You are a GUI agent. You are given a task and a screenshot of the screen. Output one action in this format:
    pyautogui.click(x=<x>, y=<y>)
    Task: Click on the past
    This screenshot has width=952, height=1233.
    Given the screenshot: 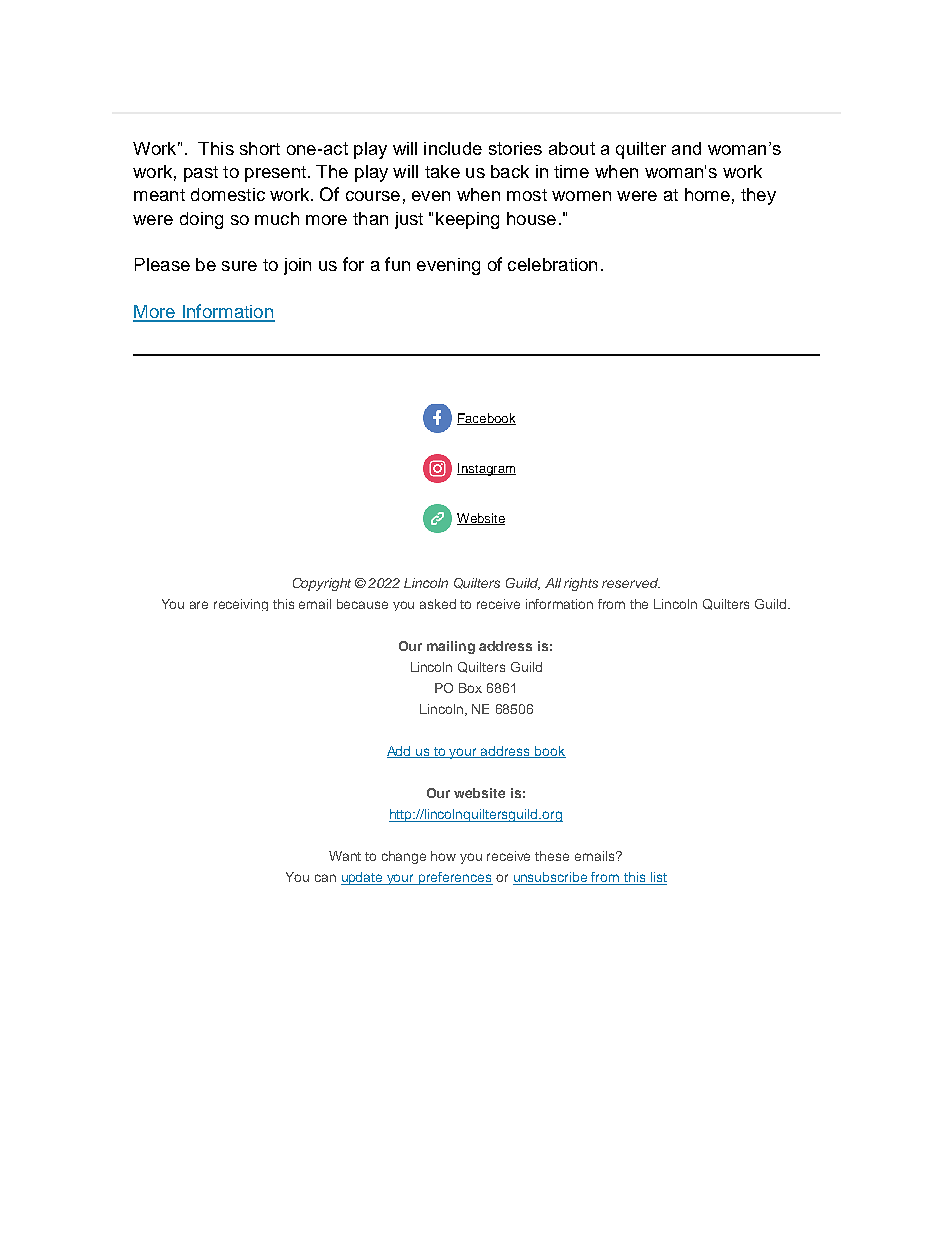 What is the action you would take?
    pyautogui.click(x=201, y=174)
